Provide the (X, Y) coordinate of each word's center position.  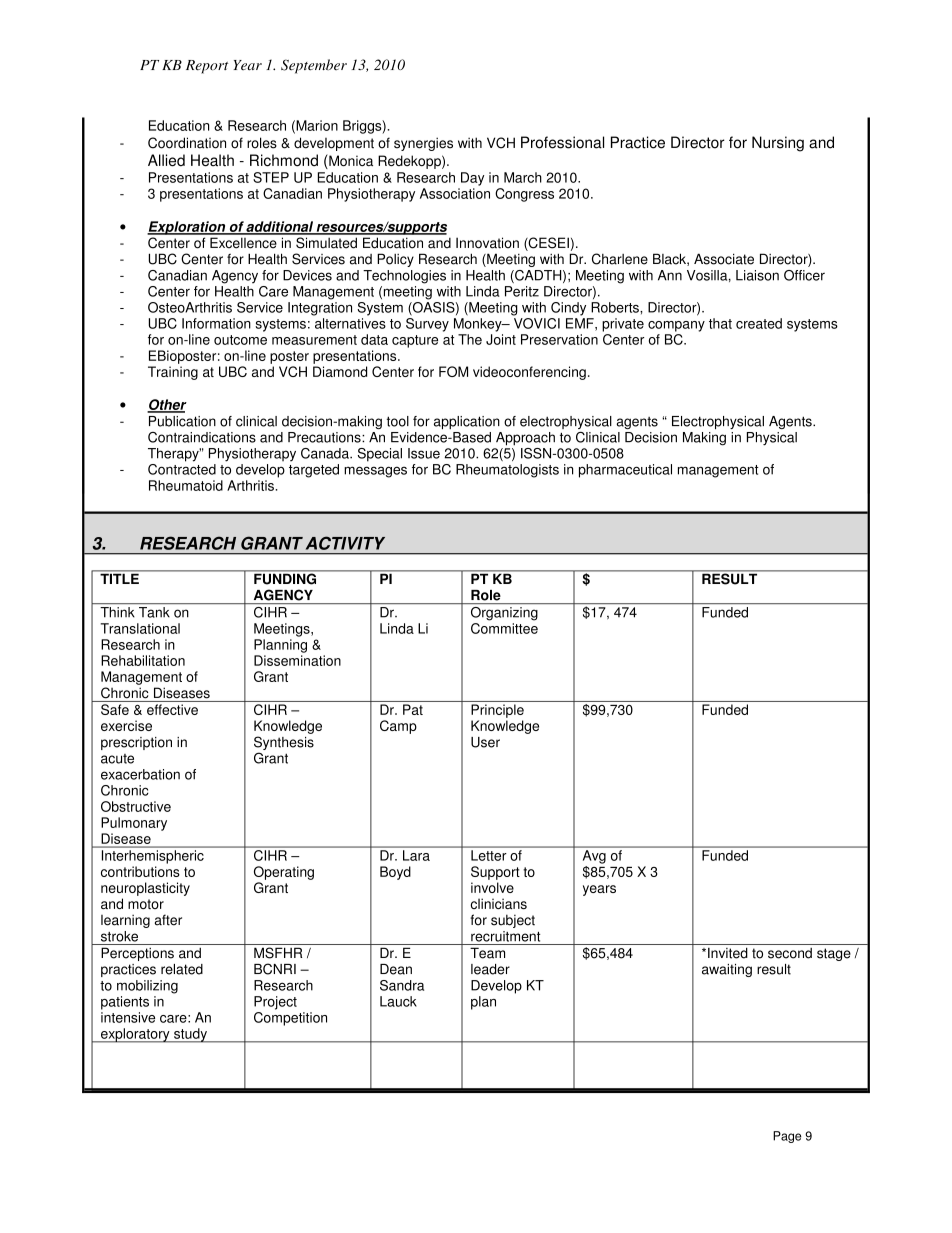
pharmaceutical (625, 471)
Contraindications (202, 437)
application (467, 422)
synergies (423, 144)
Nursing (778, 144)
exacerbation (140, 774)
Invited (728, 953)
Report (207, 67)
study (190, 1035)
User (485, 742)
